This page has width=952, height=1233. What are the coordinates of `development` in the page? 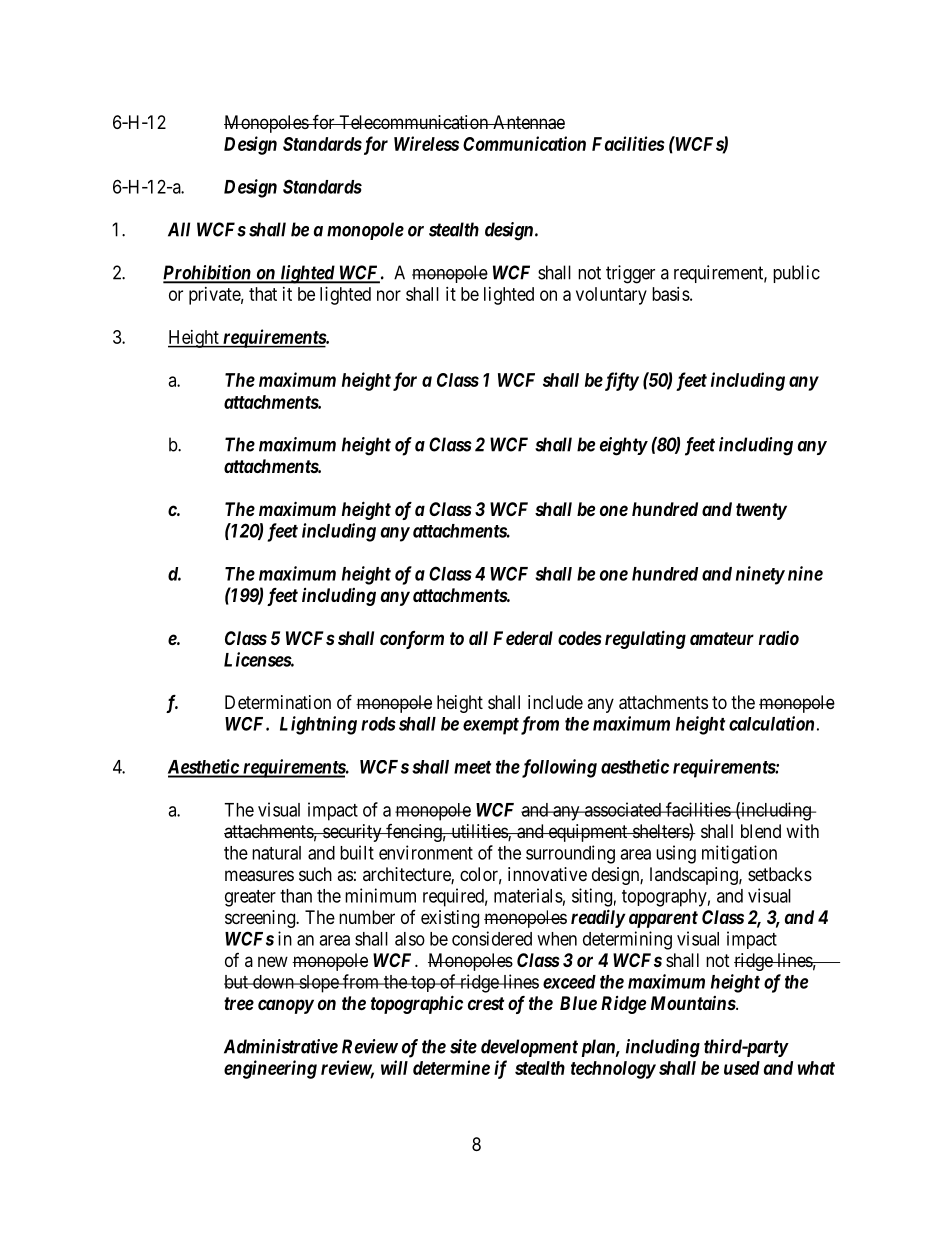 It's located at (529, 1048).
